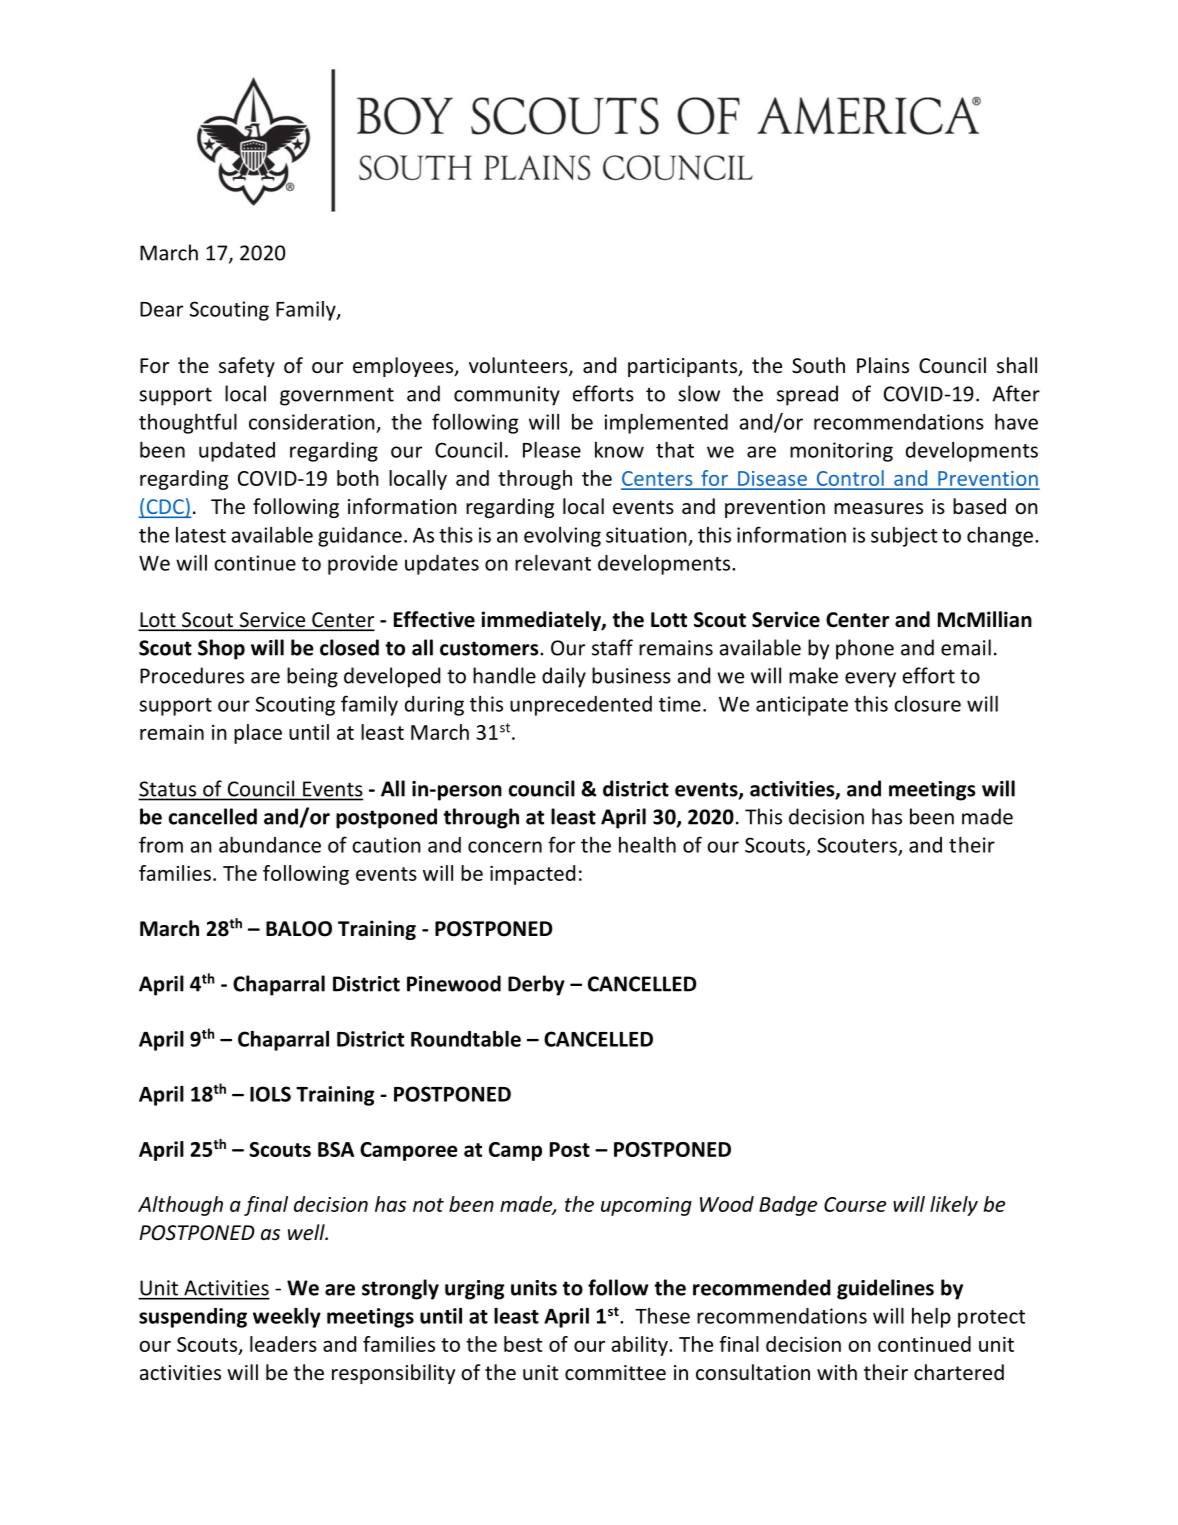  What do you see at coordinates (283, 1344) in the screenshot?
I see `leaders` at bounding box center [283, 1344].
